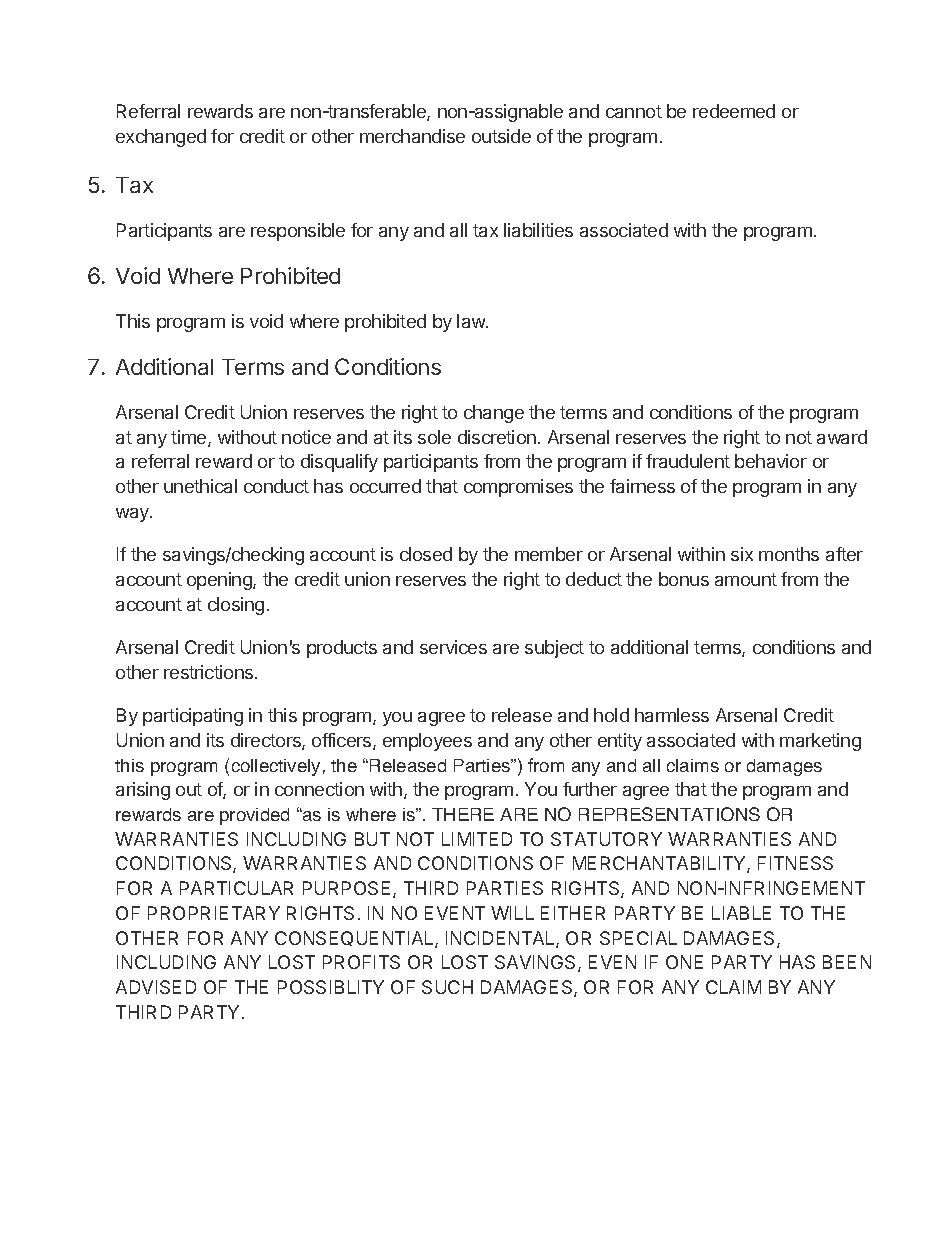 The image size is (952, 1233). Describe the element at coordinates (156, 987) in the image. I see `ADVISED` at that location.
